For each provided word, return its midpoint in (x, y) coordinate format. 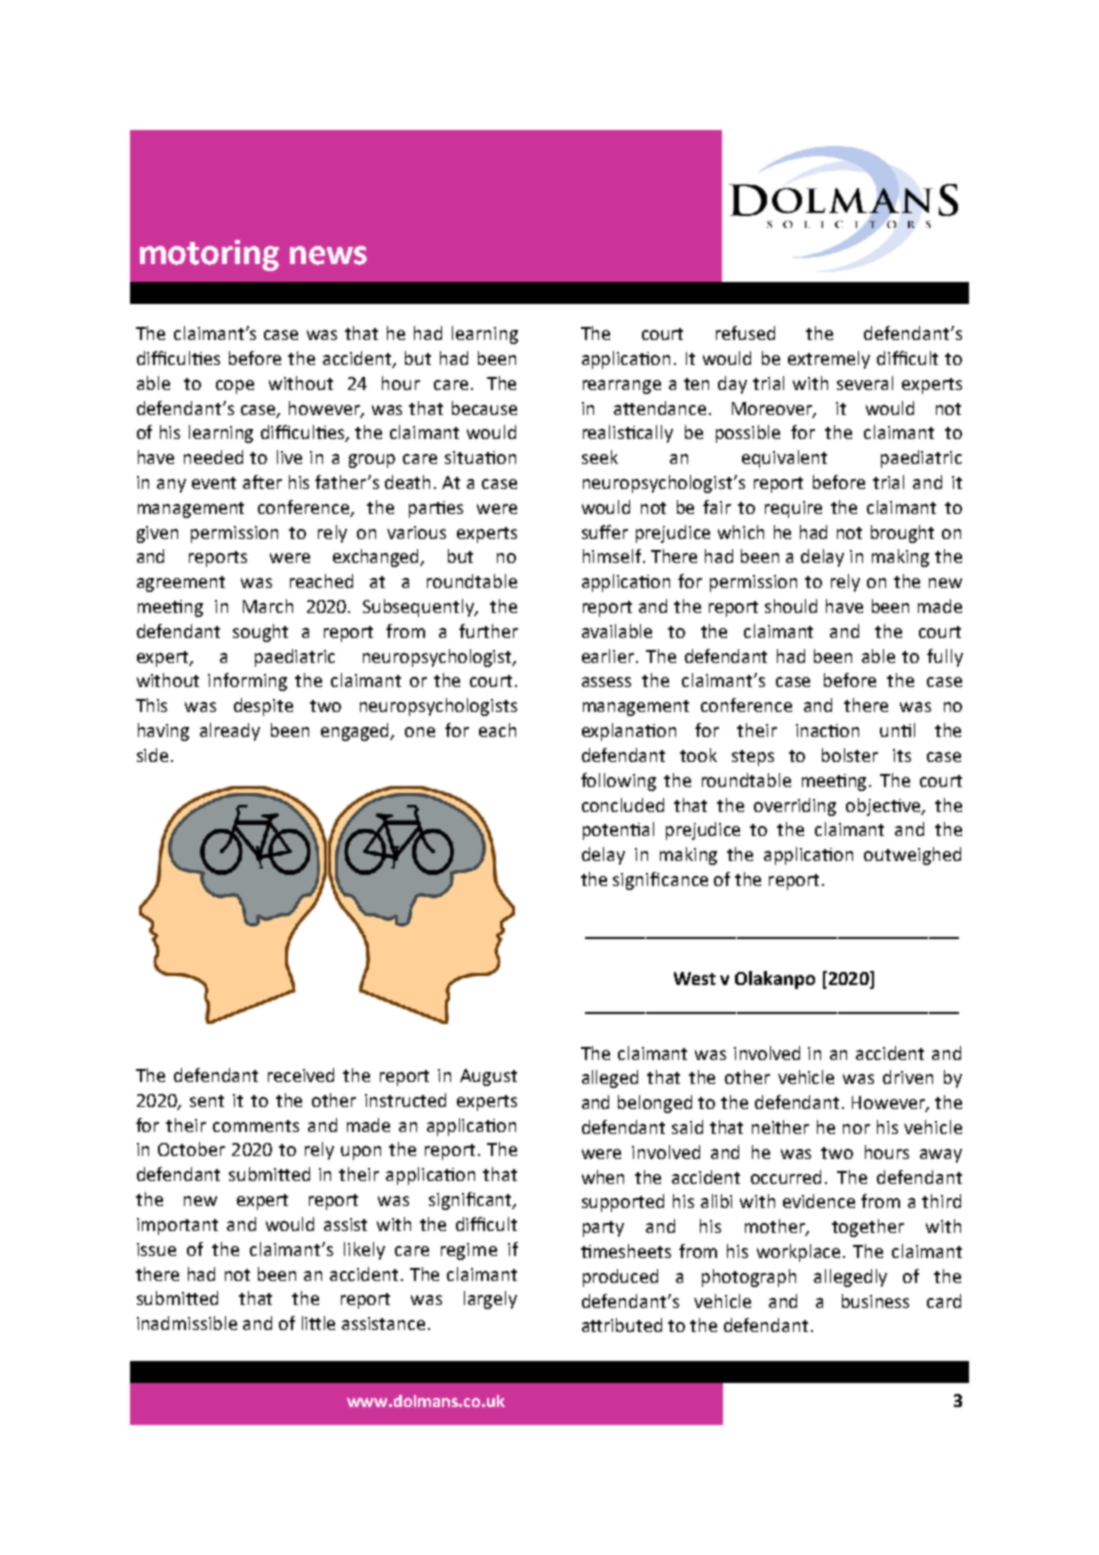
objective (884, 807)
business (875, 1301)
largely (490, 1300)
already (230, 732)
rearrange (622, 387)
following (618, 782)
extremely (829, 360)
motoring (209, 255)
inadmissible (187, 1323)
